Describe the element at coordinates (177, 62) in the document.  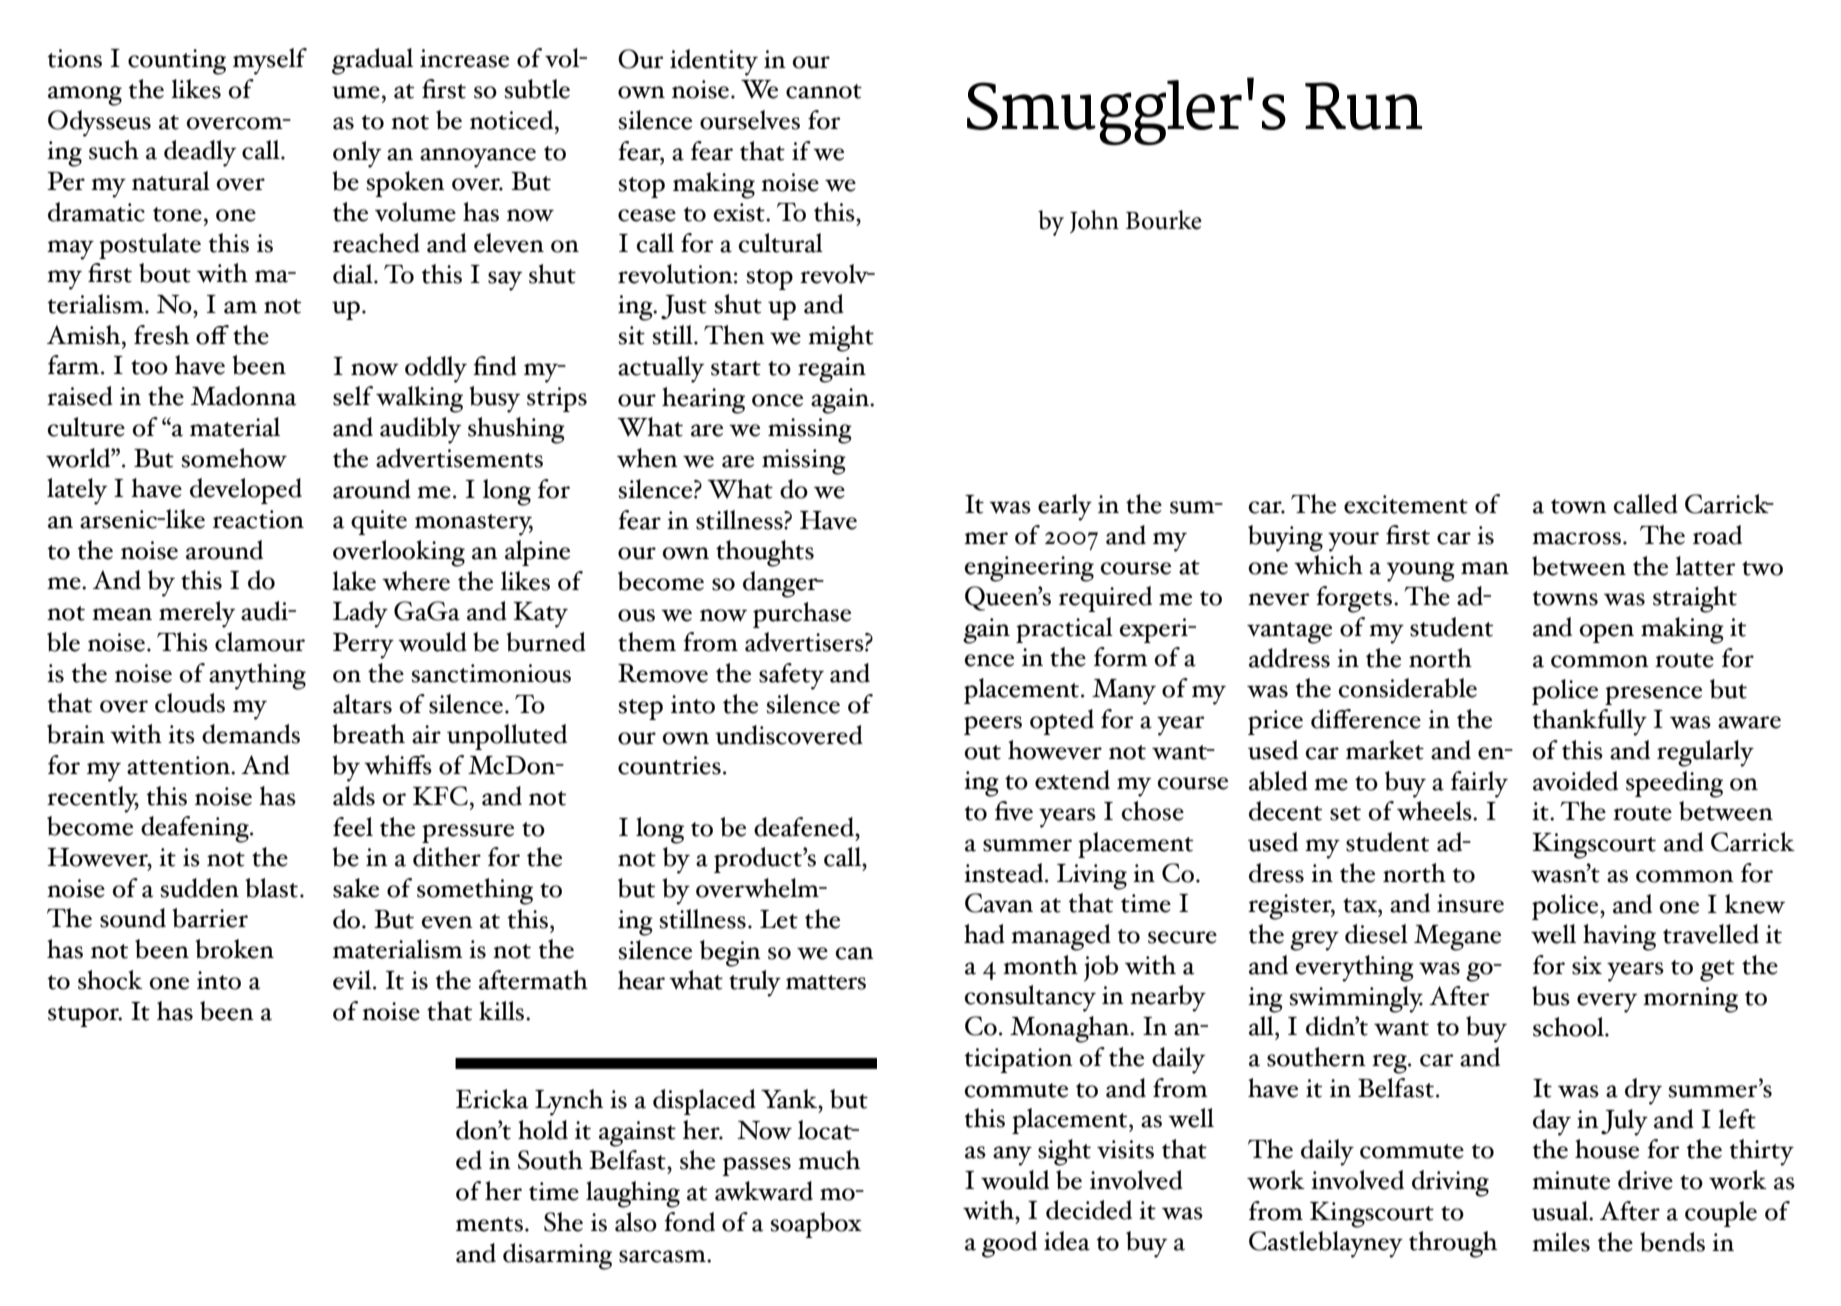
I see `counting` at that location.
